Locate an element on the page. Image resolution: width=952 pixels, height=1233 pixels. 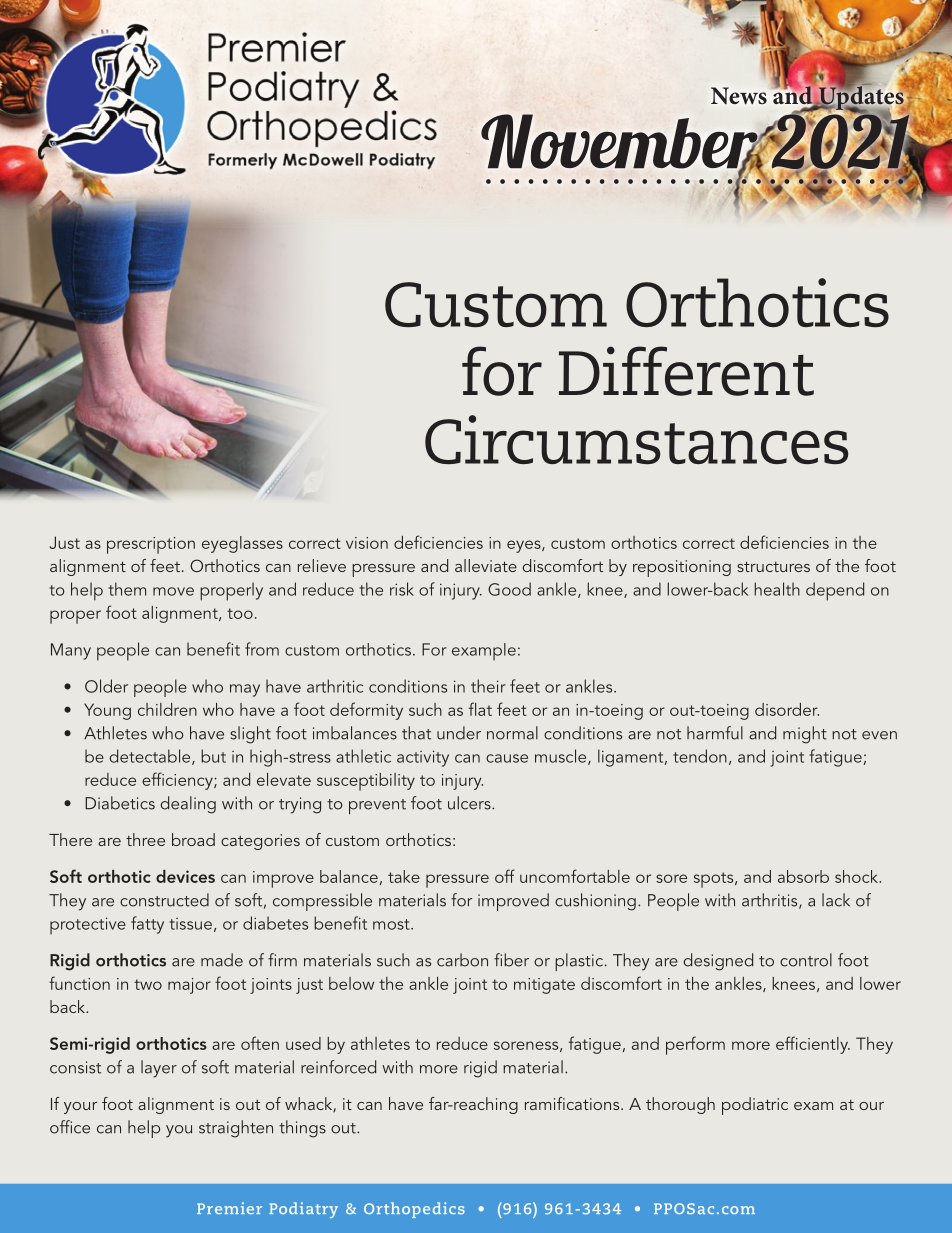
two is located at coordinates (148, 984).
